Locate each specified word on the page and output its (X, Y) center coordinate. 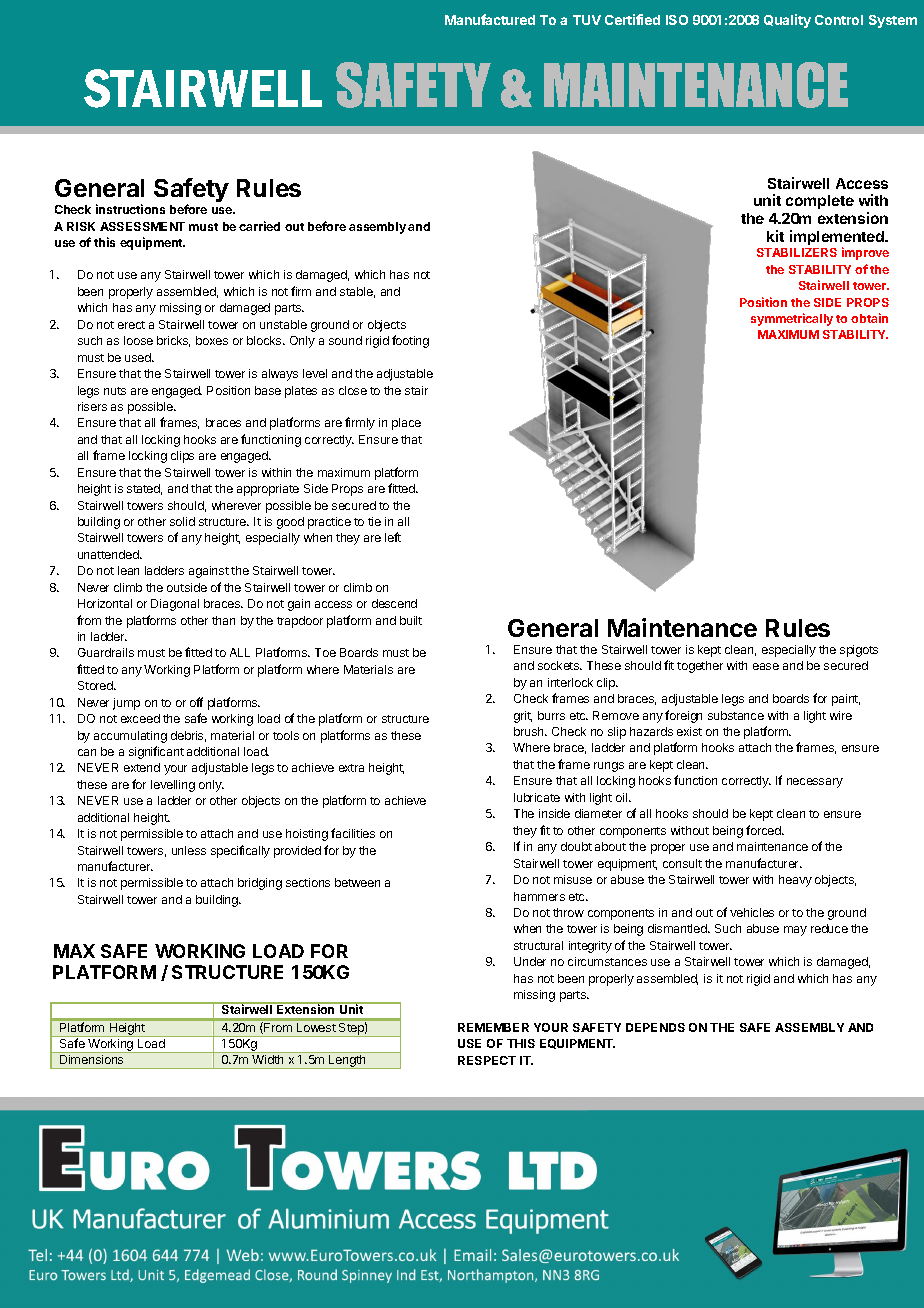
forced (764, 830)
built (411, 620)
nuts (115, 391)
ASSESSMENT (142, 226)
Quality (787, 21)
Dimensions (91, 1059)
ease (766, 666)
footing (410, 341)
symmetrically (792, 319)
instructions (130, 209)
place (406, 424)
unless (189, 850)
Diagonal (175, 605)
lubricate (537, 797)
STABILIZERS (797, 252)
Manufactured (490, 19)
